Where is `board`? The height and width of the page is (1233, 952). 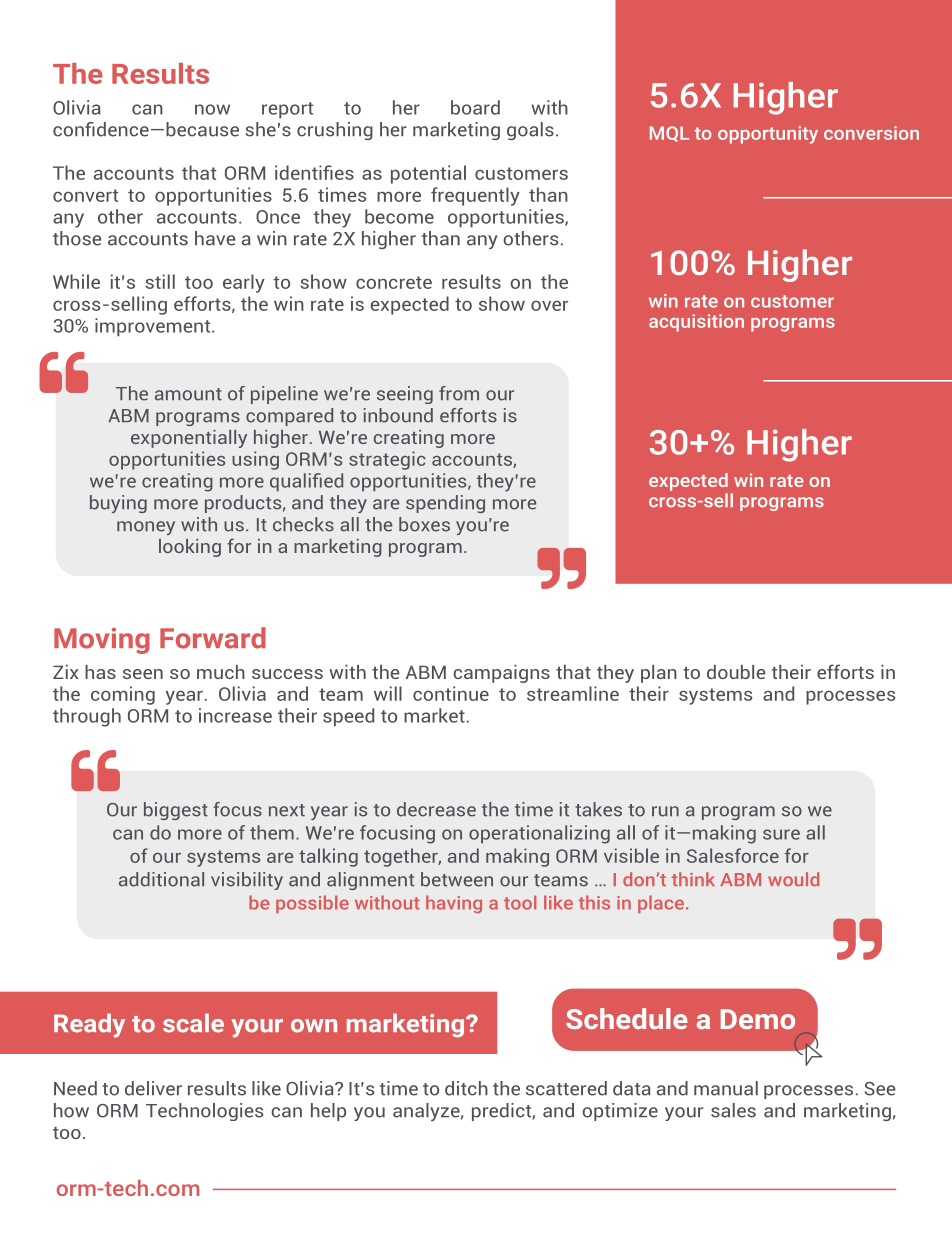
board is located at coordinates (475, 107).
